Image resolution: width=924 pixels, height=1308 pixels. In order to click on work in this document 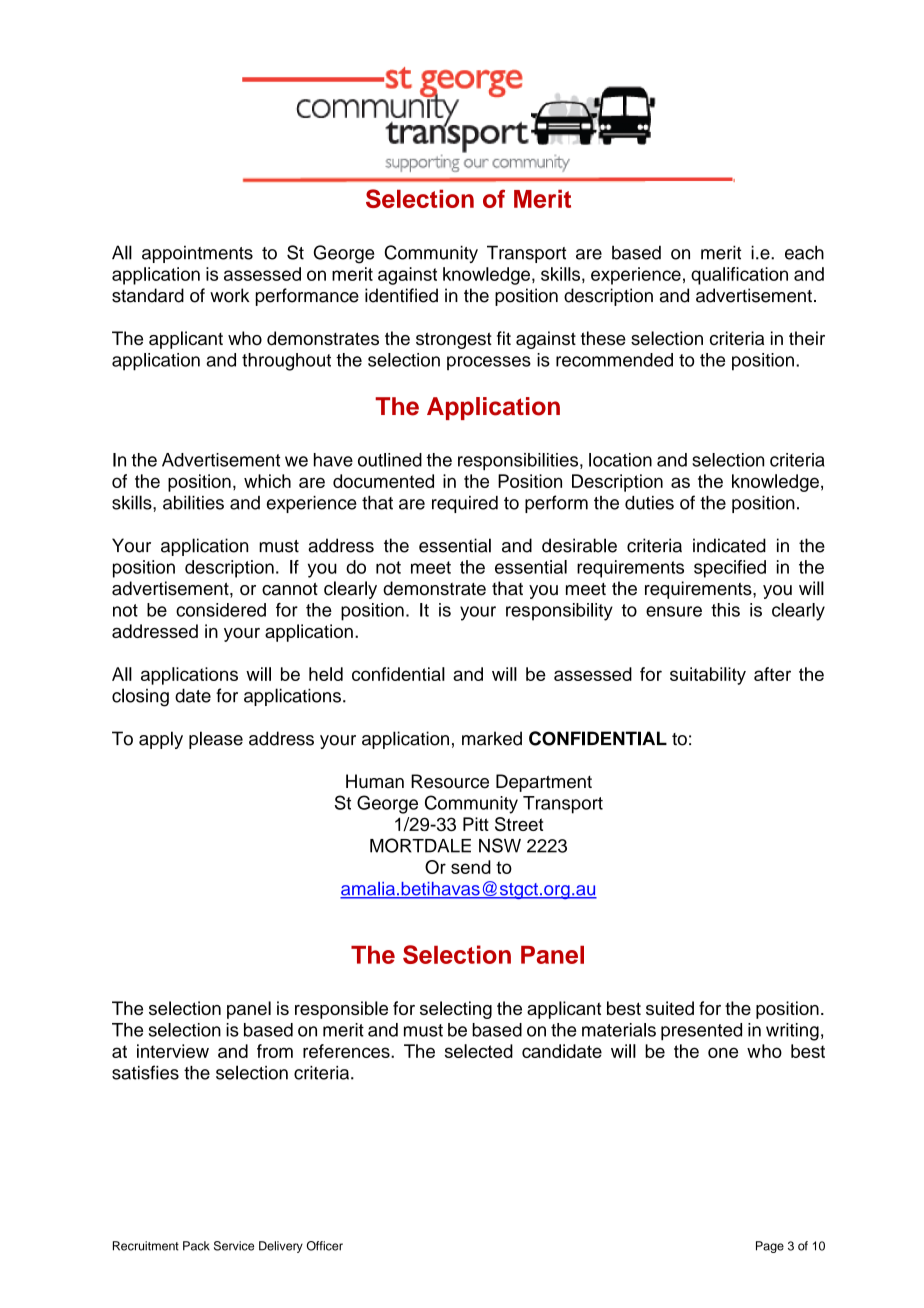, I will do `click(230, 295)`.
